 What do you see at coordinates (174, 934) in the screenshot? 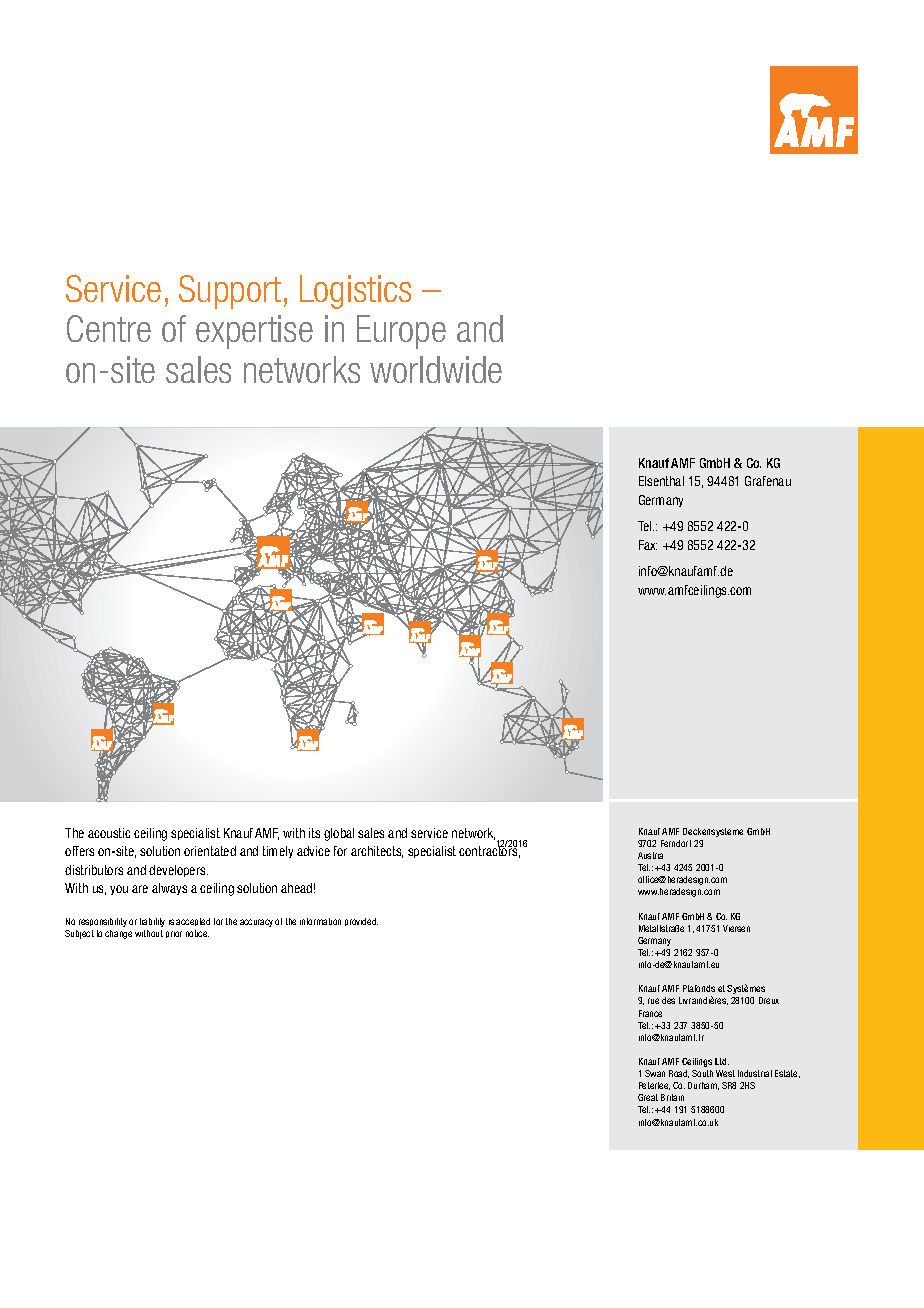
I see `prior` at bounding box center [174, 934].
